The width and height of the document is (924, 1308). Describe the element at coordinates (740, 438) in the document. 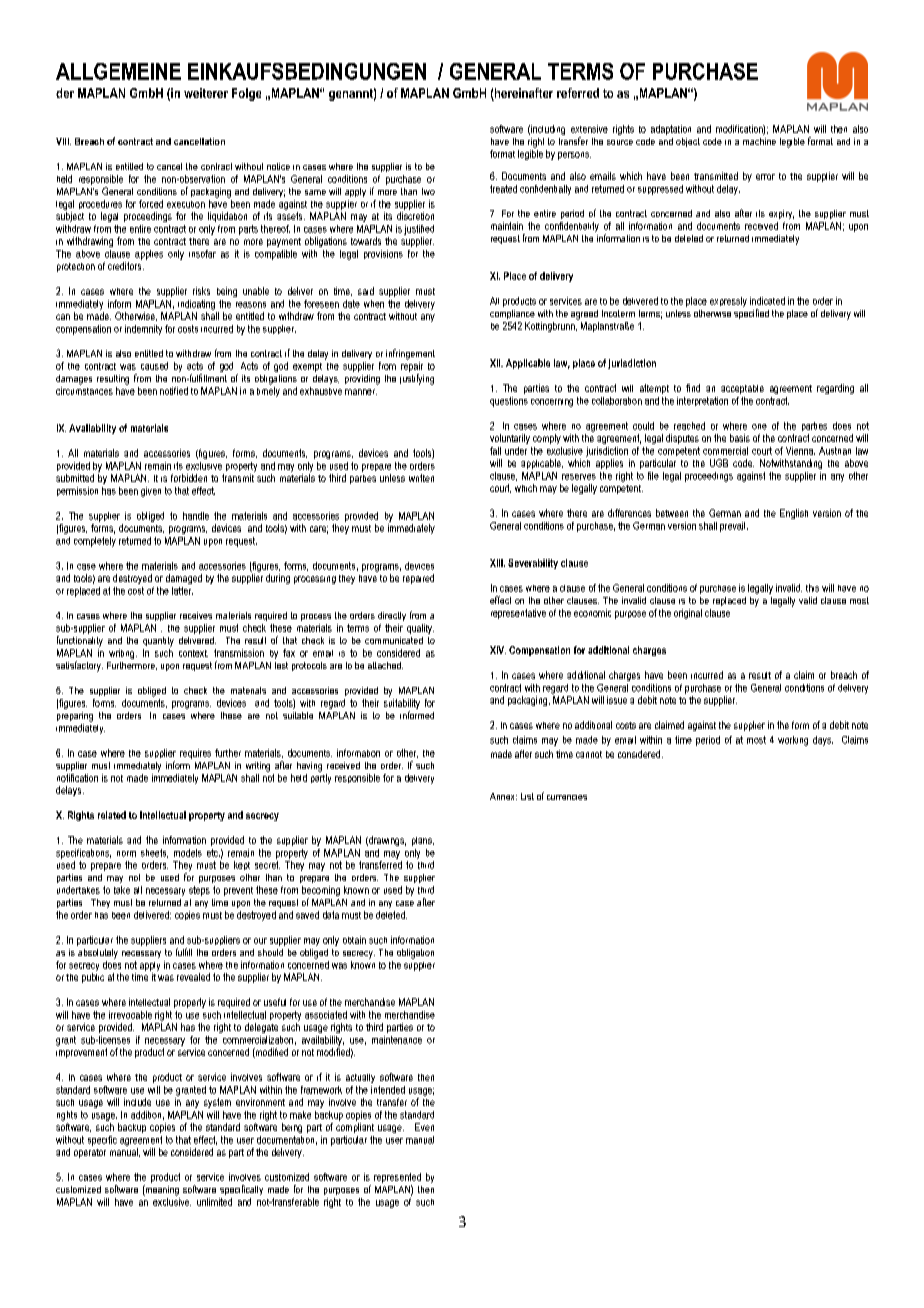

I see `basis` at that location.
